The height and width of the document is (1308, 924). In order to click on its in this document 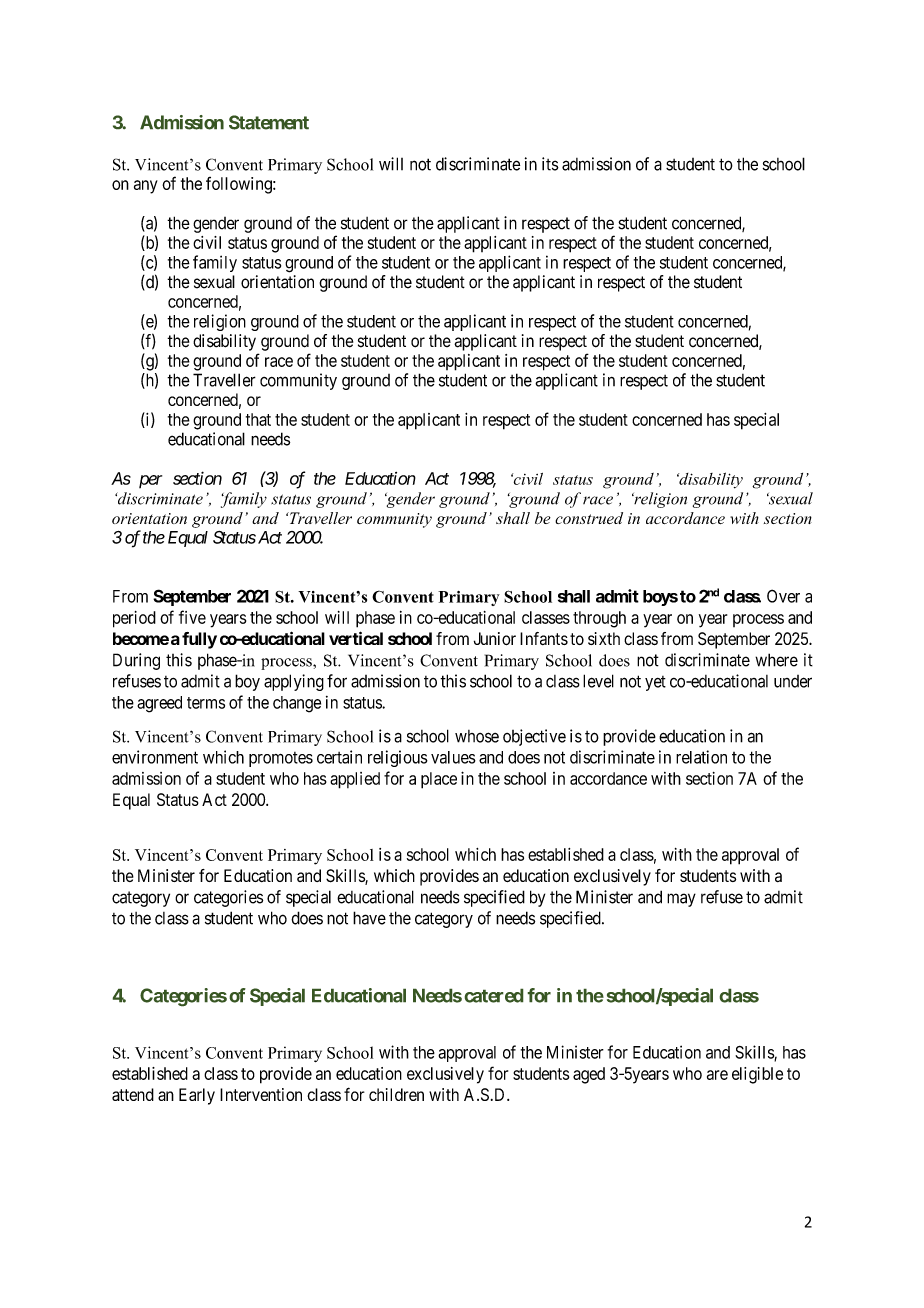, I will do `click(550, 164)`.
